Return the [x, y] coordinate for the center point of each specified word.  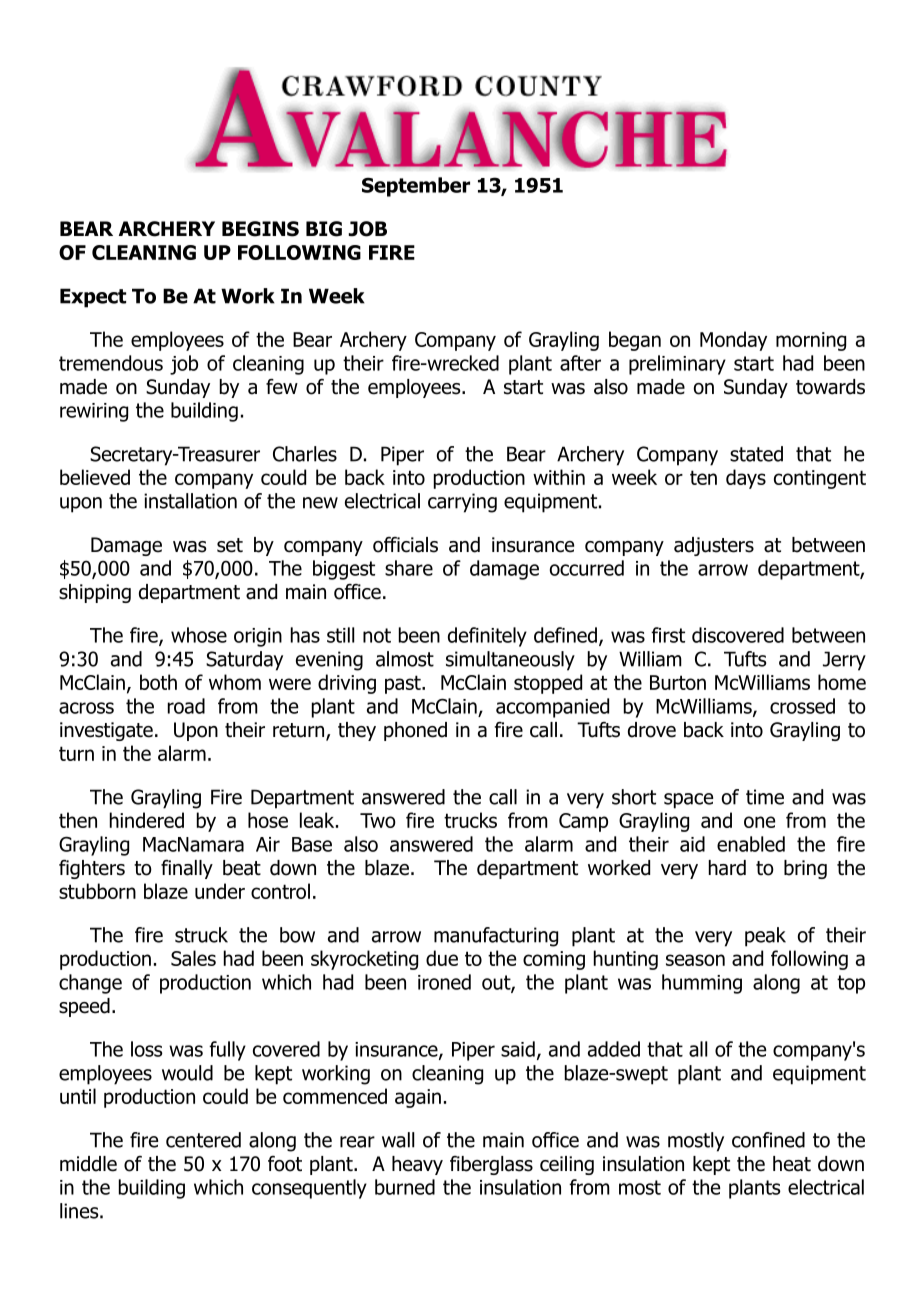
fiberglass [491, 1165]
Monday [733, 341]
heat [792, 1164]
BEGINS [260, 229]
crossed [802, 706]
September [416, 187]
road [186, 706]
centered [203, 1140]
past [404, 684]
